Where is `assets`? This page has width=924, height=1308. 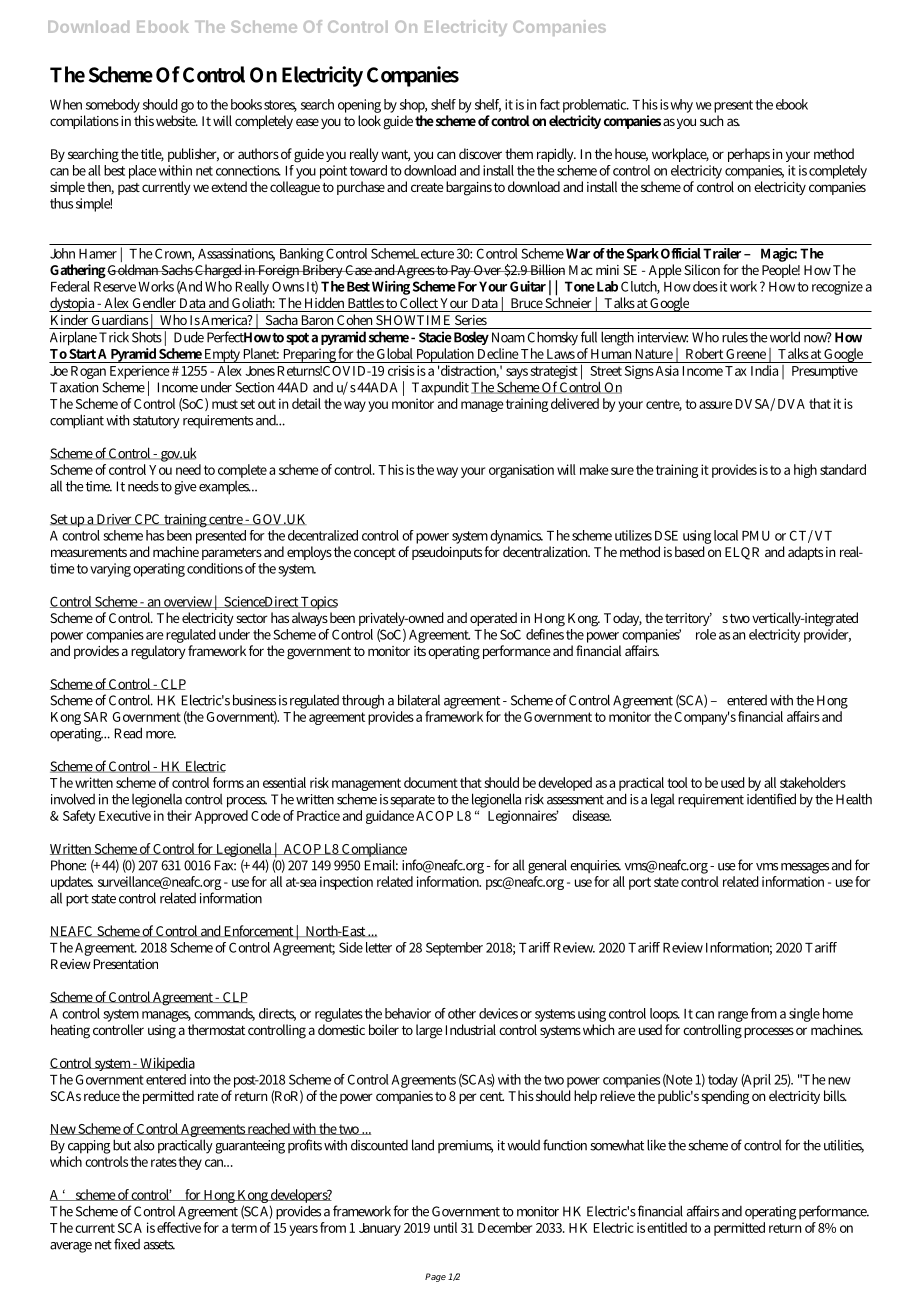
assets is located at coordinates (159, 1245).
